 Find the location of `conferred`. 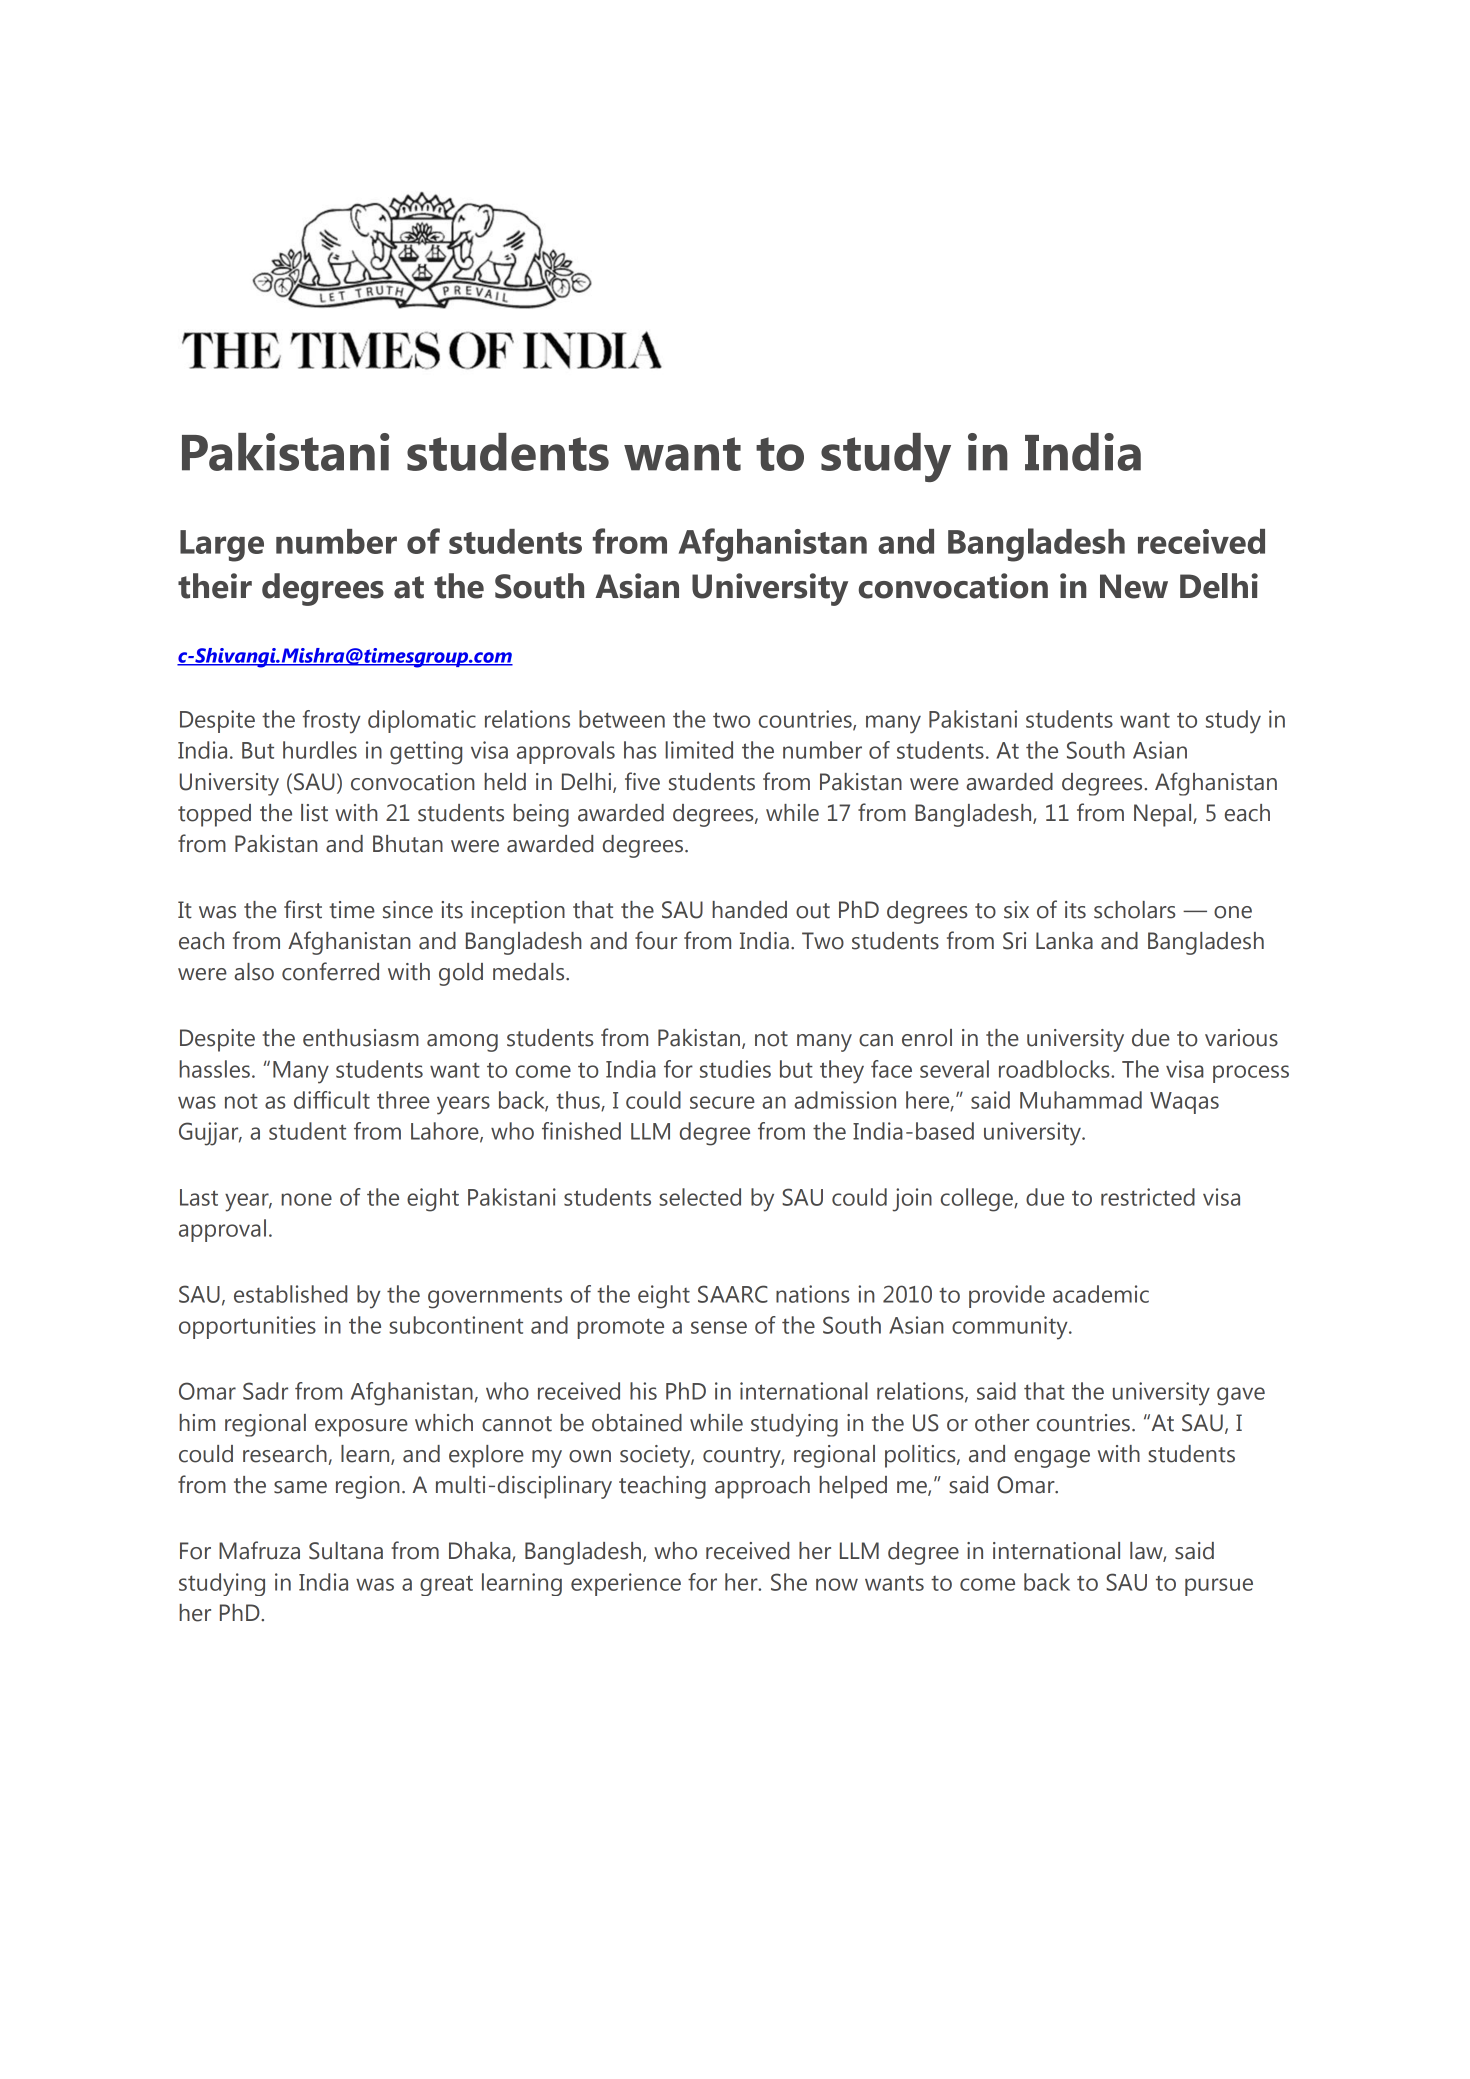

conferred is located at coordinates (330, 971).
